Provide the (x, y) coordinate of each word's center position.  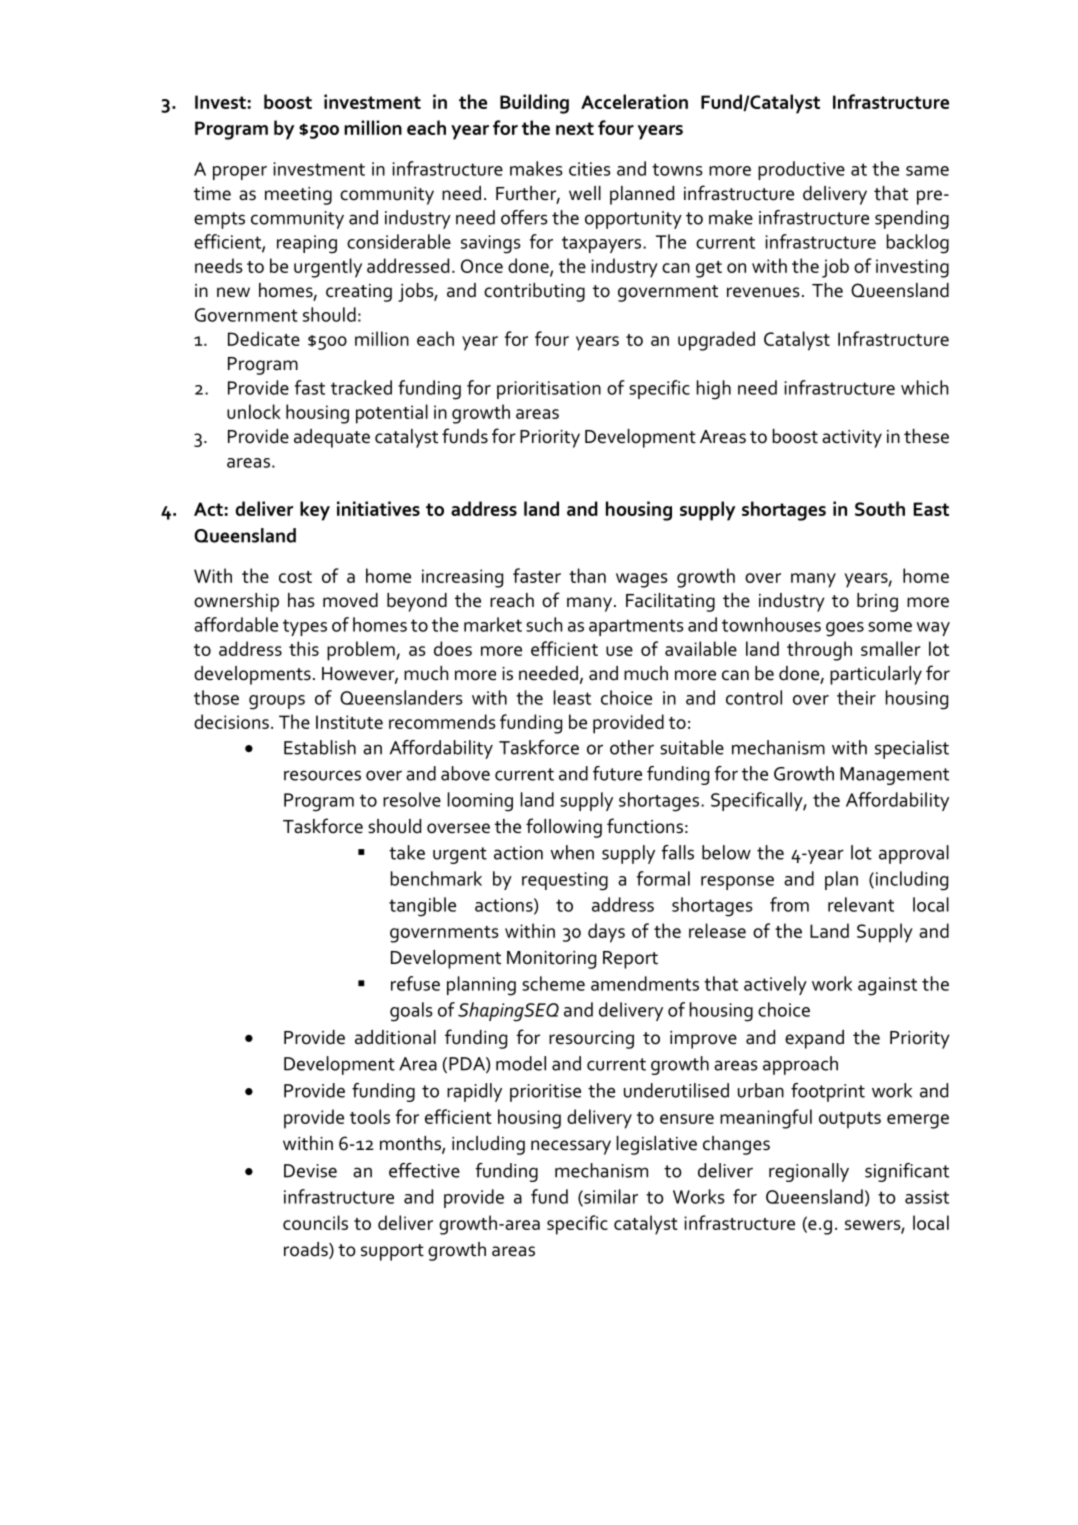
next (575, 128)
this (304, 648)
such (544, 624)
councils (315, 1222)
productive (801, 170)
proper (240, 173)
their (856, 697)
